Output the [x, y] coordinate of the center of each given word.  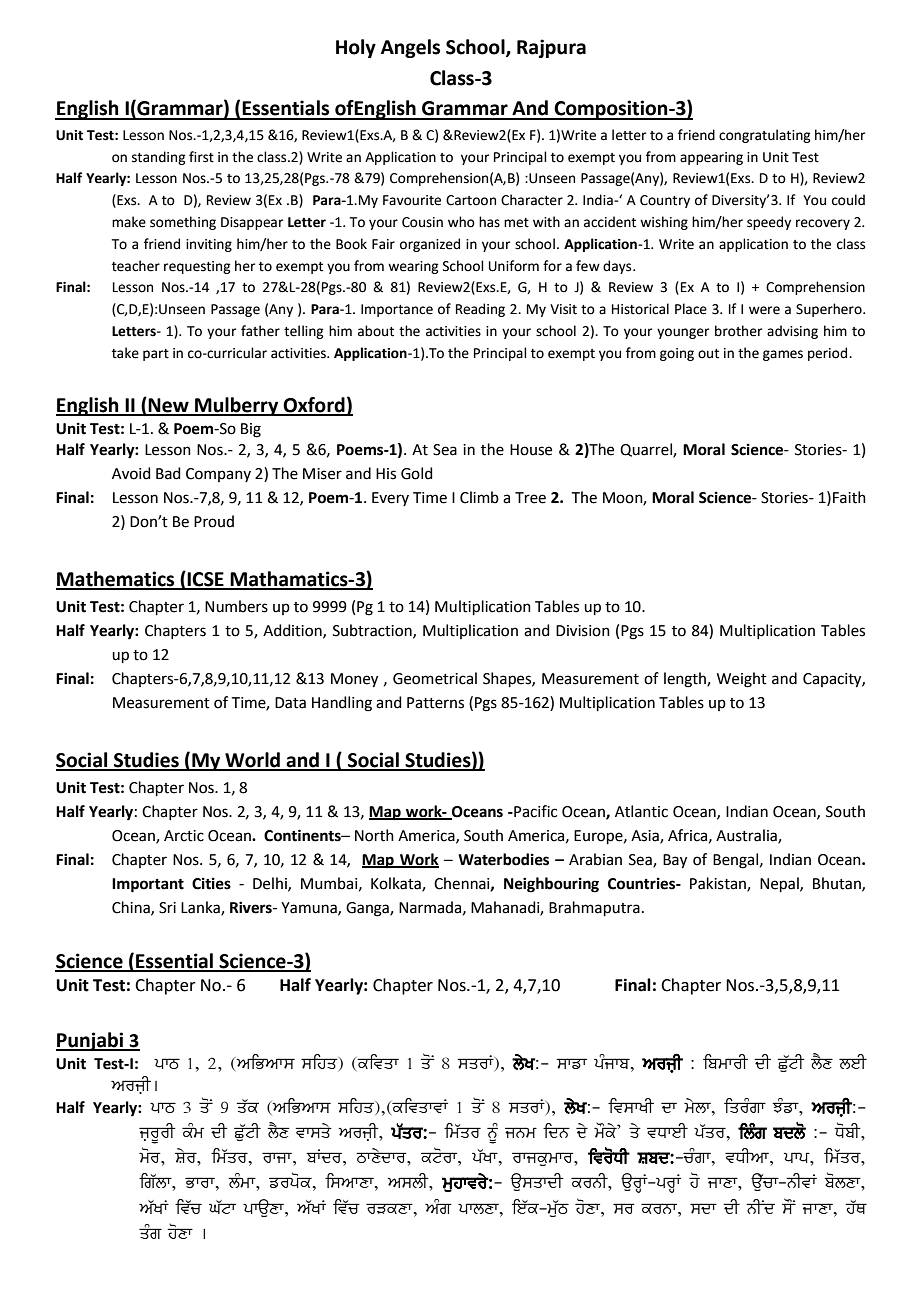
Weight [742, 680]
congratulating [764, 136]
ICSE [205, 580]
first [201, 157]
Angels [410, 48]
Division [583, 631]
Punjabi [90, 1041]
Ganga [368, 909]
